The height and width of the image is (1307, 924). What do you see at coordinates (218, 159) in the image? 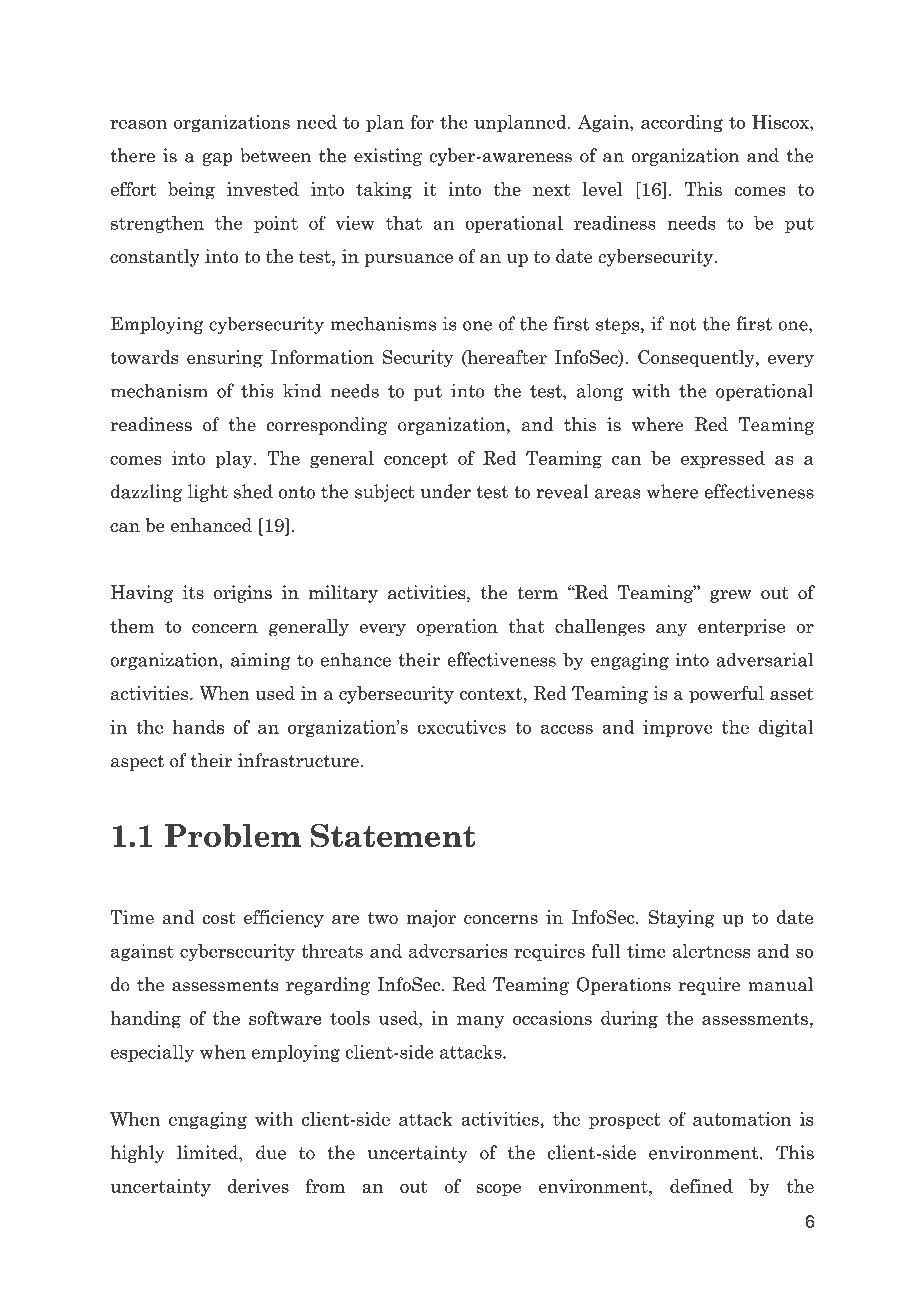
I see `gap` at bounding box center [218, 159].
